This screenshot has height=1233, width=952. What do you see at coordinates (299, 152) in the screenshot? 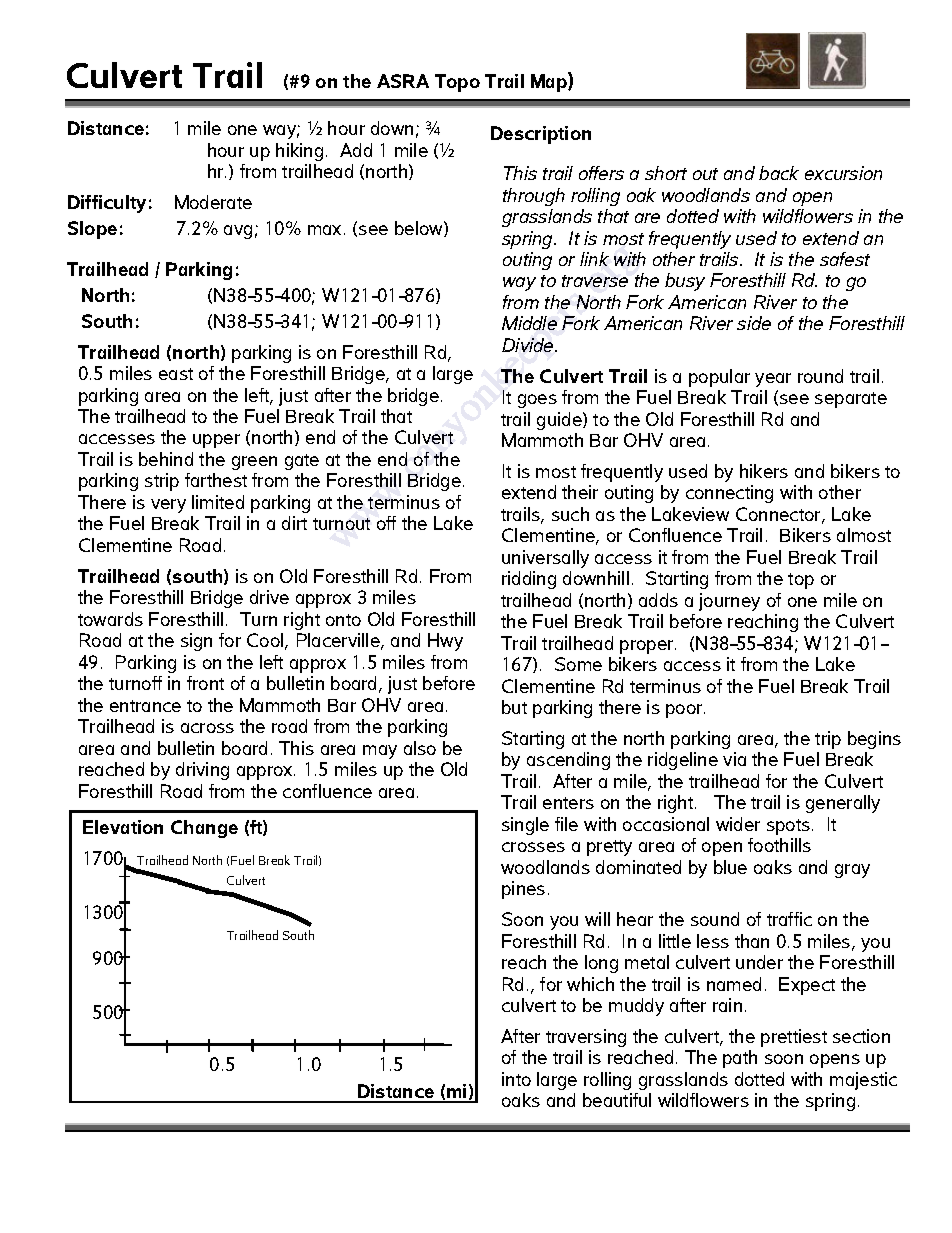
I see `hiking` at bounding box center [299, 152].
